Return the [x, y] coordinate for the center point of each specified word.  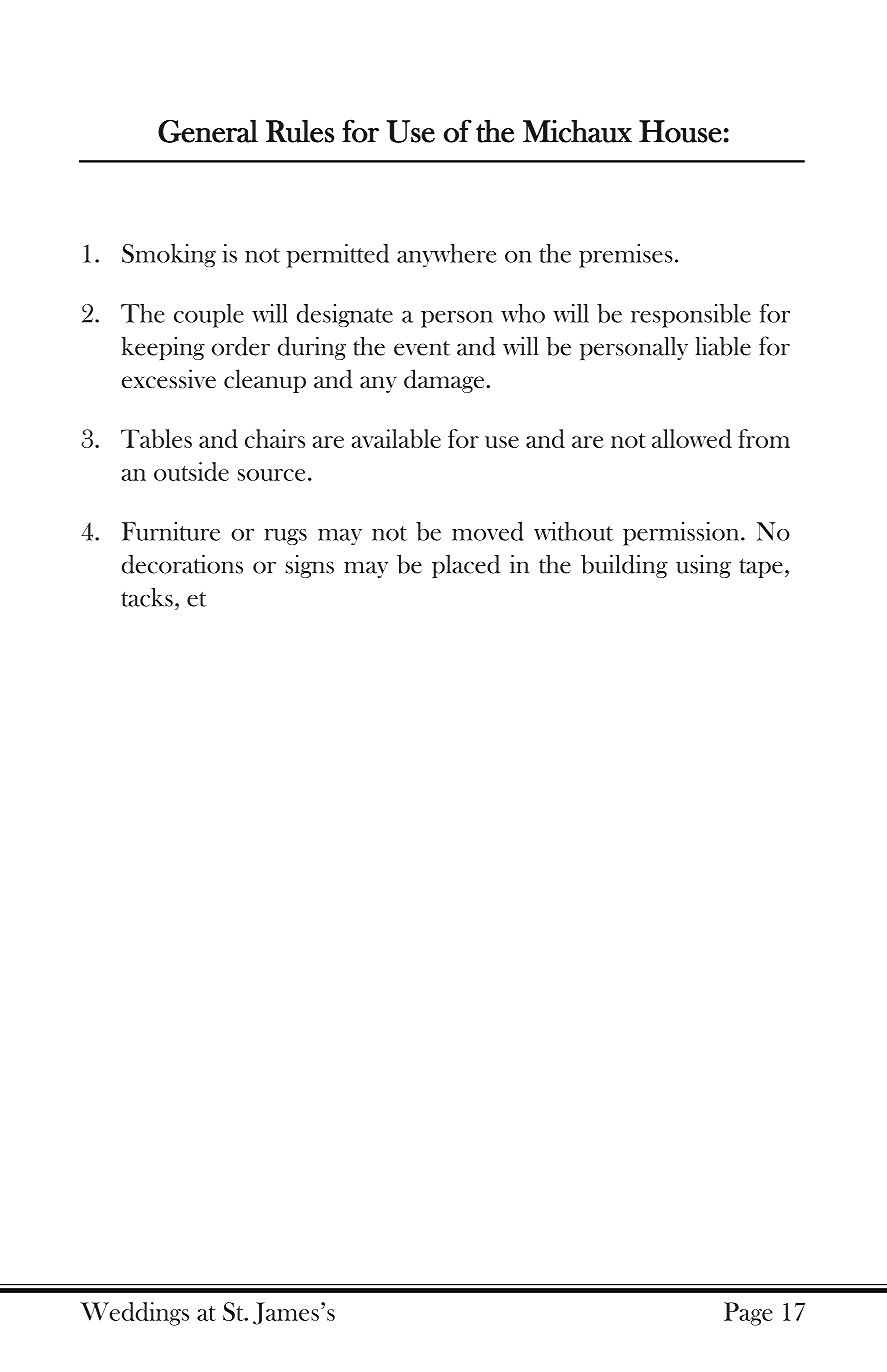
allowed [692, 438]
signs [310, 566]
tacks [147, 597]
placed [466, 566]
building [624, 566]
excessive [169, 378]
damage [444, 381]
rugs [285, 537]
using [703, 566]
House [680, 131]
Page [748, 1314]
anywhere [446, 255]
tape [761, 568]
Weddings [134, 1314]
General [208, 131]
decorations [182, 564]
